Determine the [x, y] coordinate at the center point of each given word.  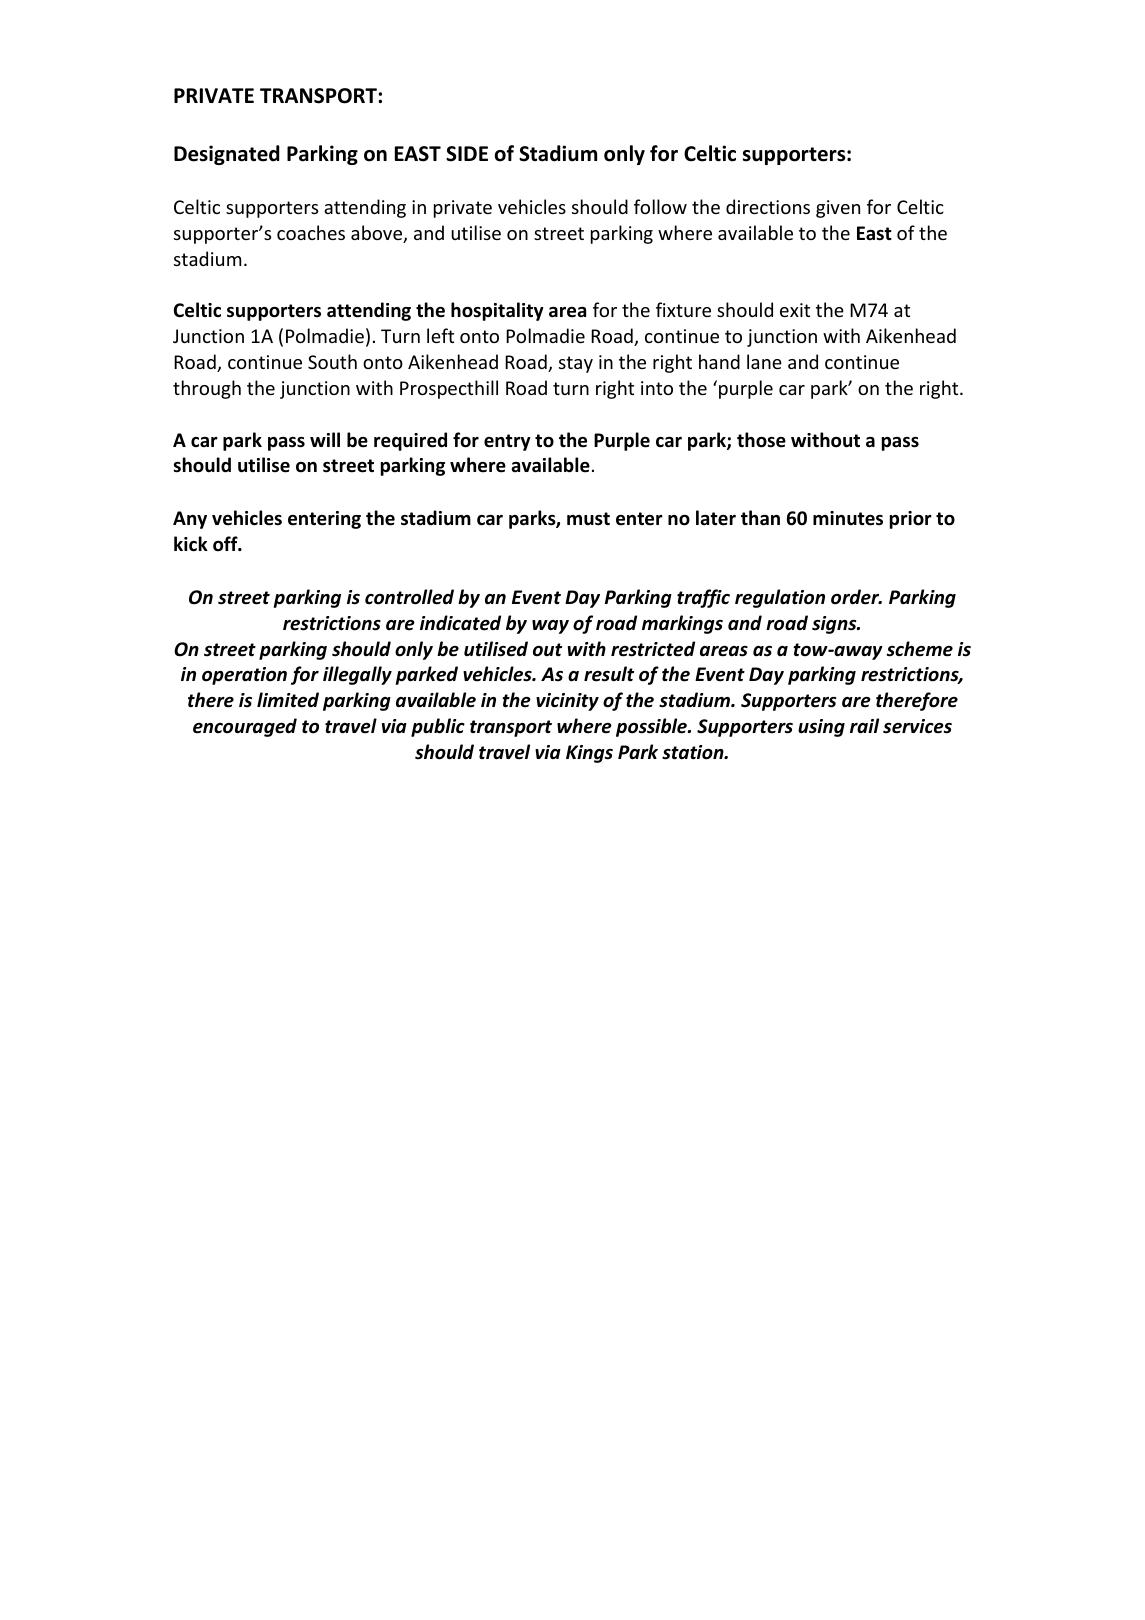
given [838, 209]
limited [288, 700]
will [325, 439]
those [761, 440]
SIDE [467, 154]
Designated [227, 155]
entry [507, 442]
